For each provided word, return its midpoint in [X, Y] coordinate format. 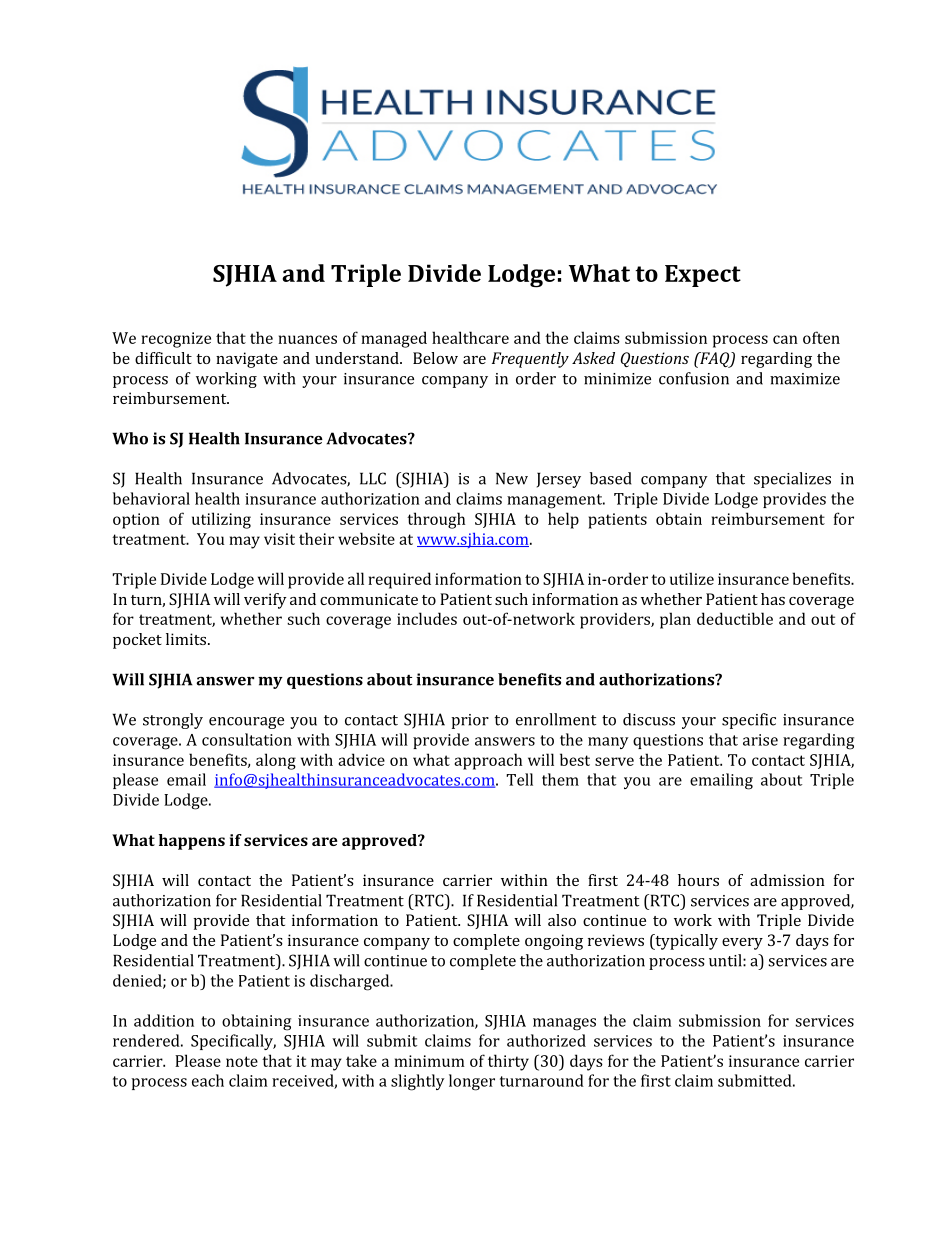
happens [192, 842]
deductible [735, 618]
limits [187, 639]
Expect [703, 276]
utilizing [221, 520]
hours [698, 880]
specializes [792, 480]
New [512, 478]
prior [470, 721]
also [562, 920]
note [242, 1061]
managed [394, 339]
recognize [176, 340]
